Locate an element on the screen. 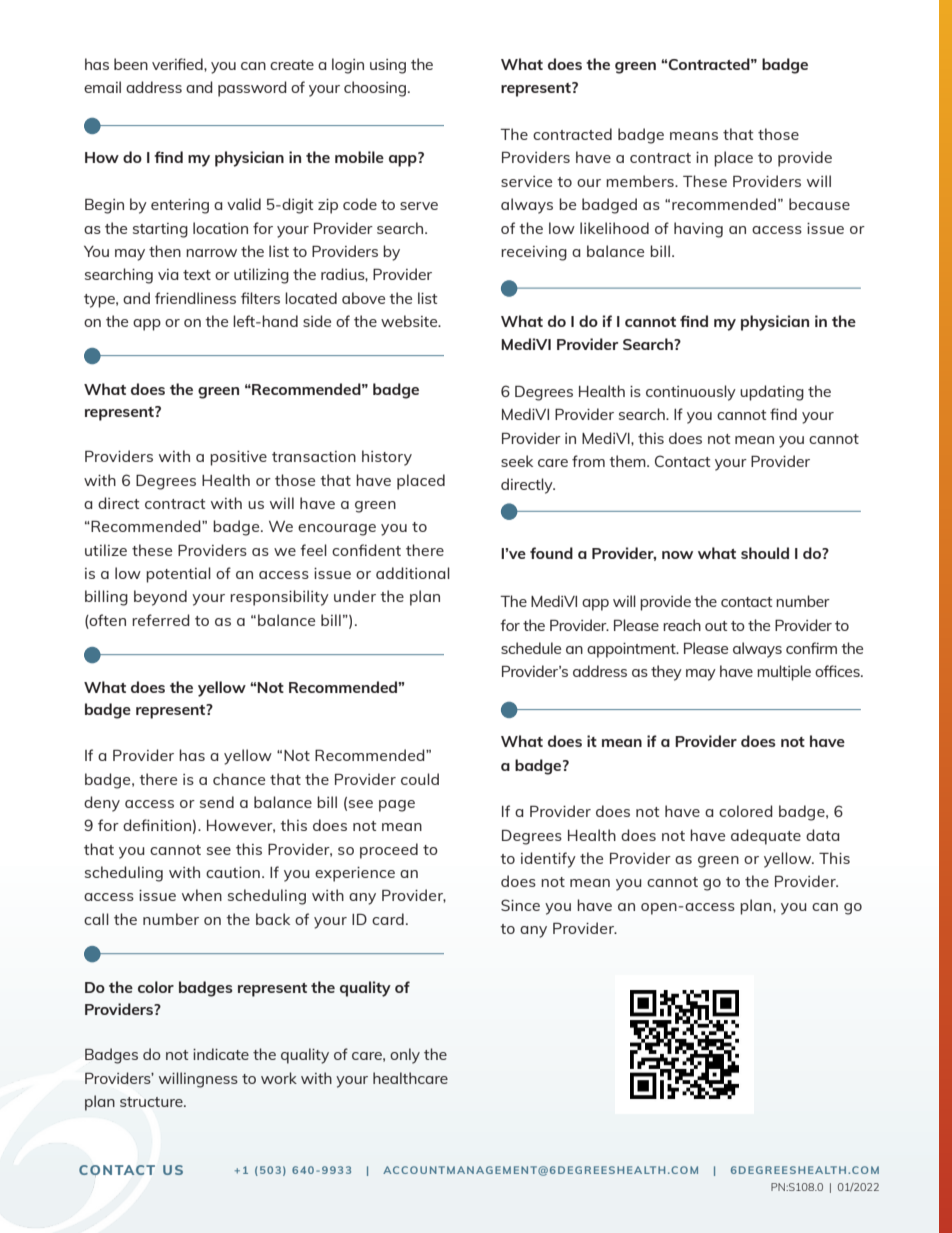 The height and width of the screenshot is (1233, 952). members is located at coordinates (641, 181).
